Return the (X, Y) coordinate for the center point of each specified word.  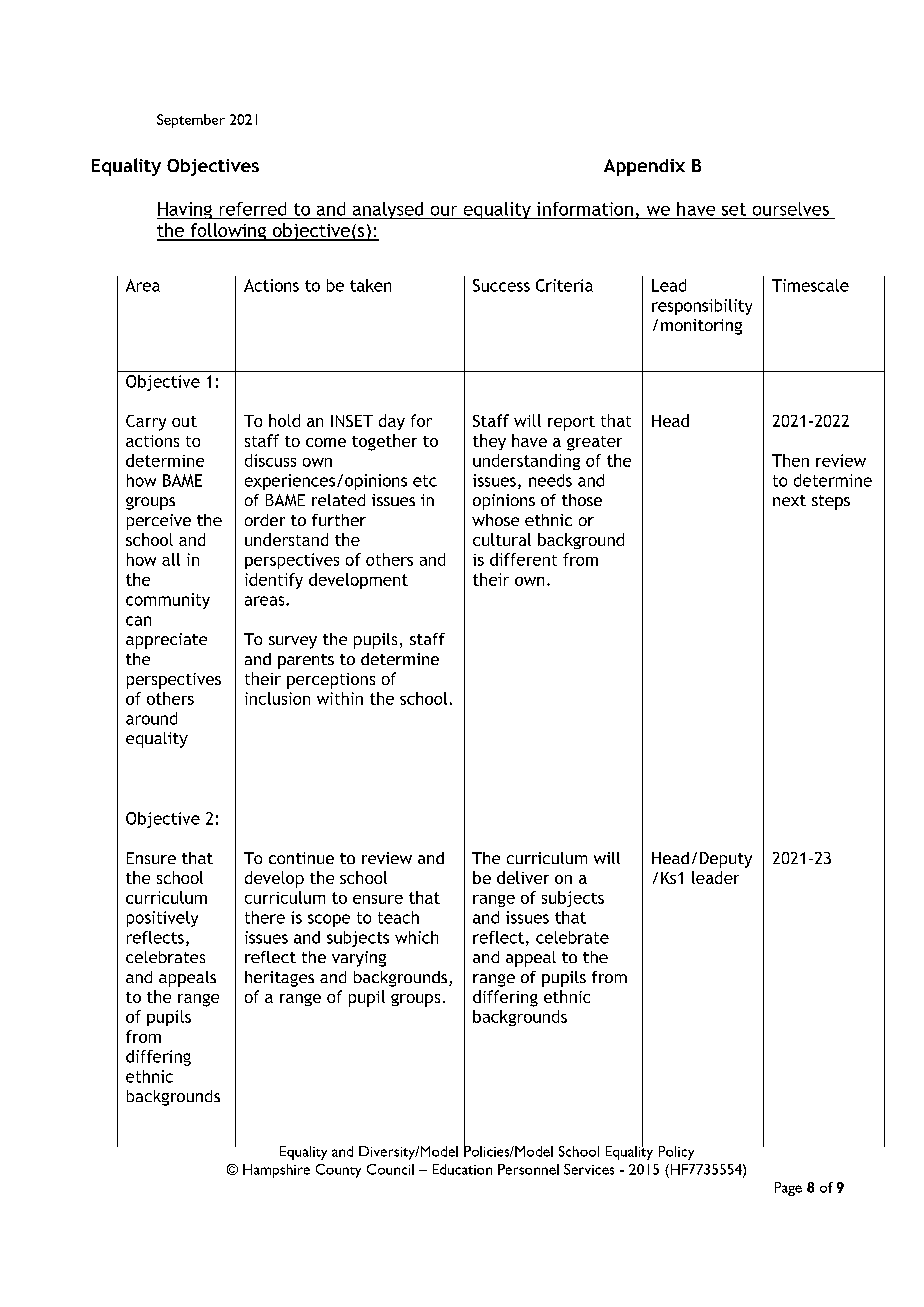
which (416, 937)
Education (462, 1169)
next (789, 500)
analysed (388, 210)
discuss (270, 460)
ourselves (791, 209)
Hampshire (276, 1171)
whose (495, 520)
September (191, 121)
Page (788, 1189)
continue (301, 858)
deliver (523, 877)
